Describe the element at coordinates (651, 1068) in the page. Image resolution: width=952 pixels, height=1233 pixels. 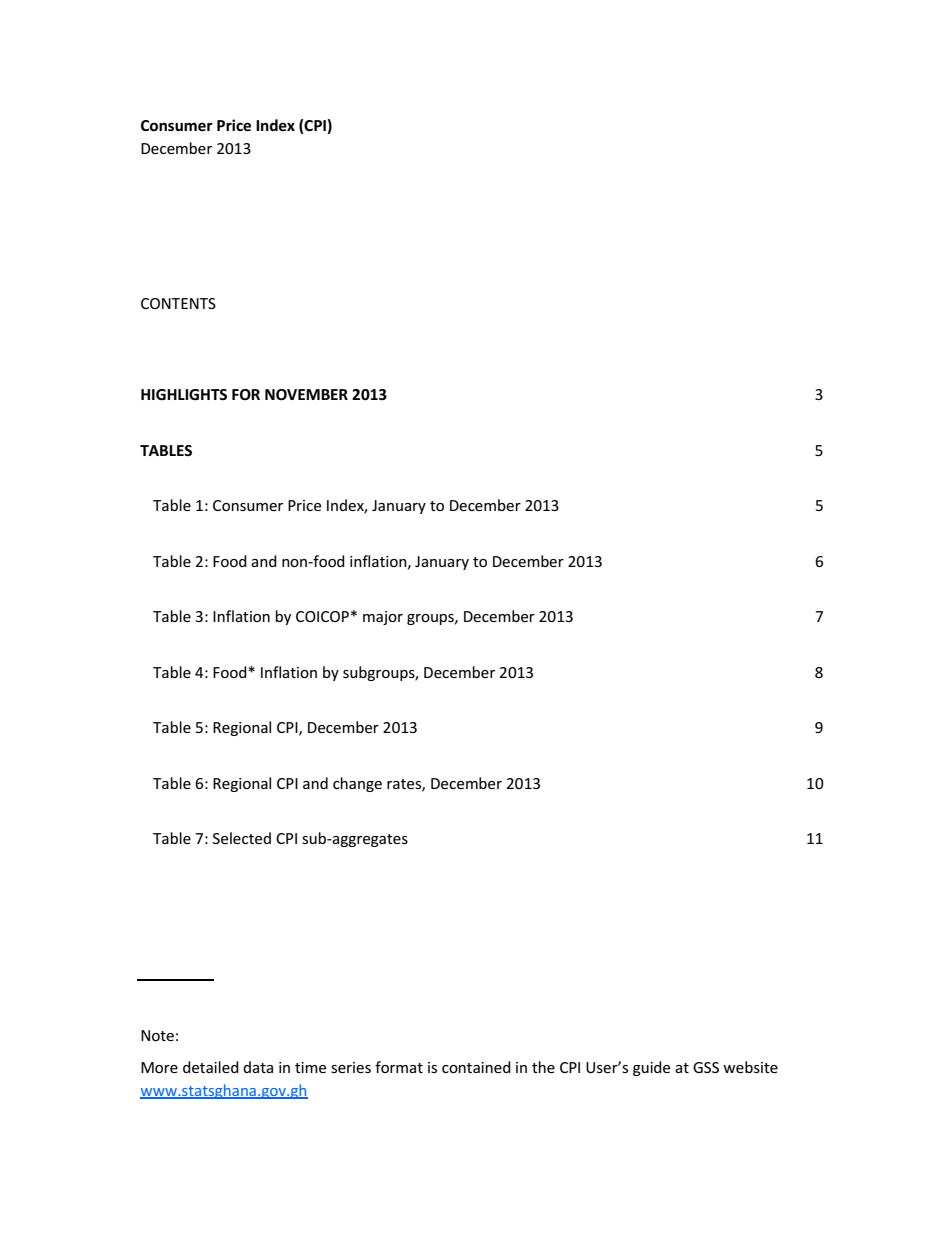
I see `guide` at that location.
